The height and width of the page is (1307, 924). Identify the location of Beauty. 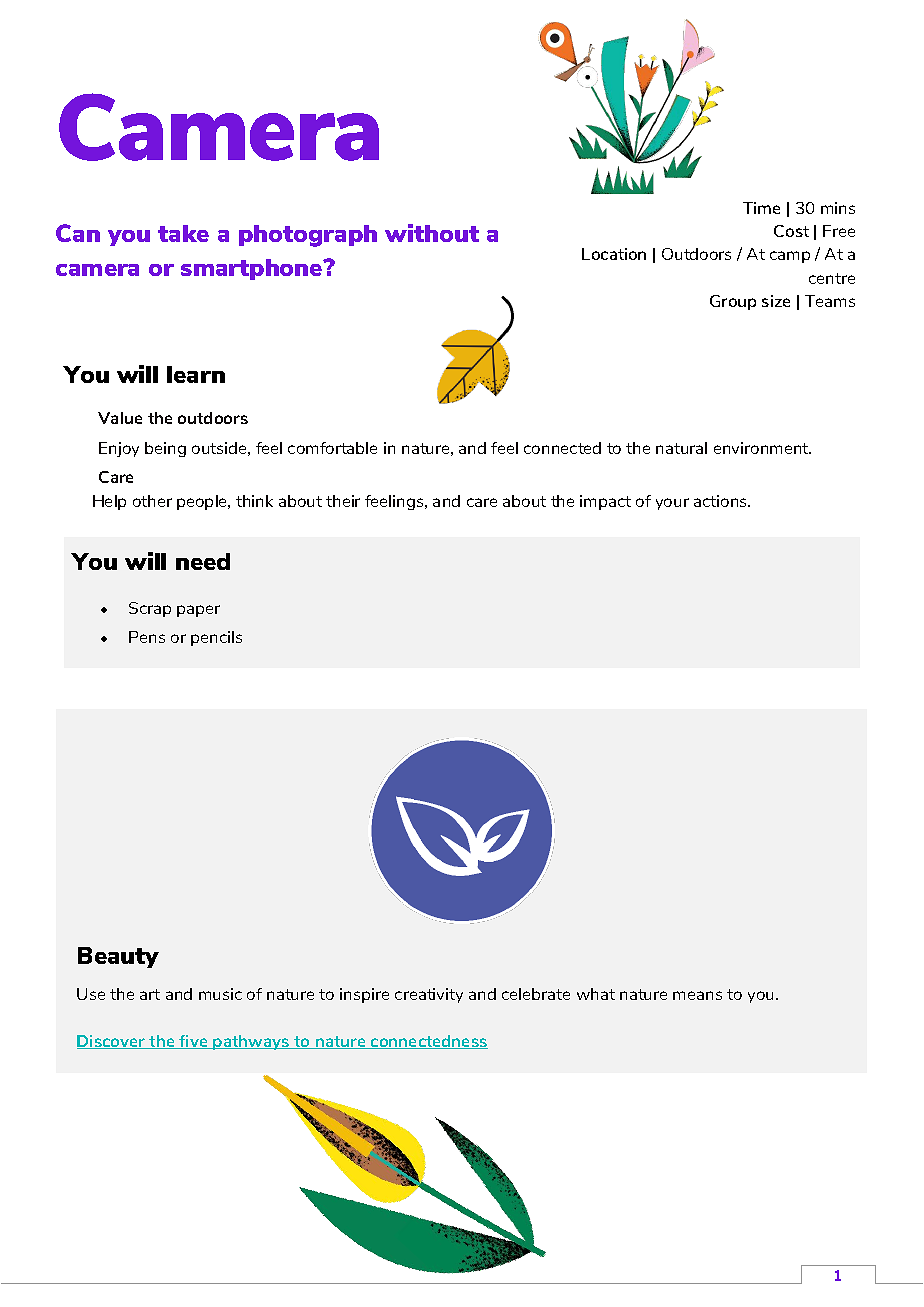
(118, 957).
